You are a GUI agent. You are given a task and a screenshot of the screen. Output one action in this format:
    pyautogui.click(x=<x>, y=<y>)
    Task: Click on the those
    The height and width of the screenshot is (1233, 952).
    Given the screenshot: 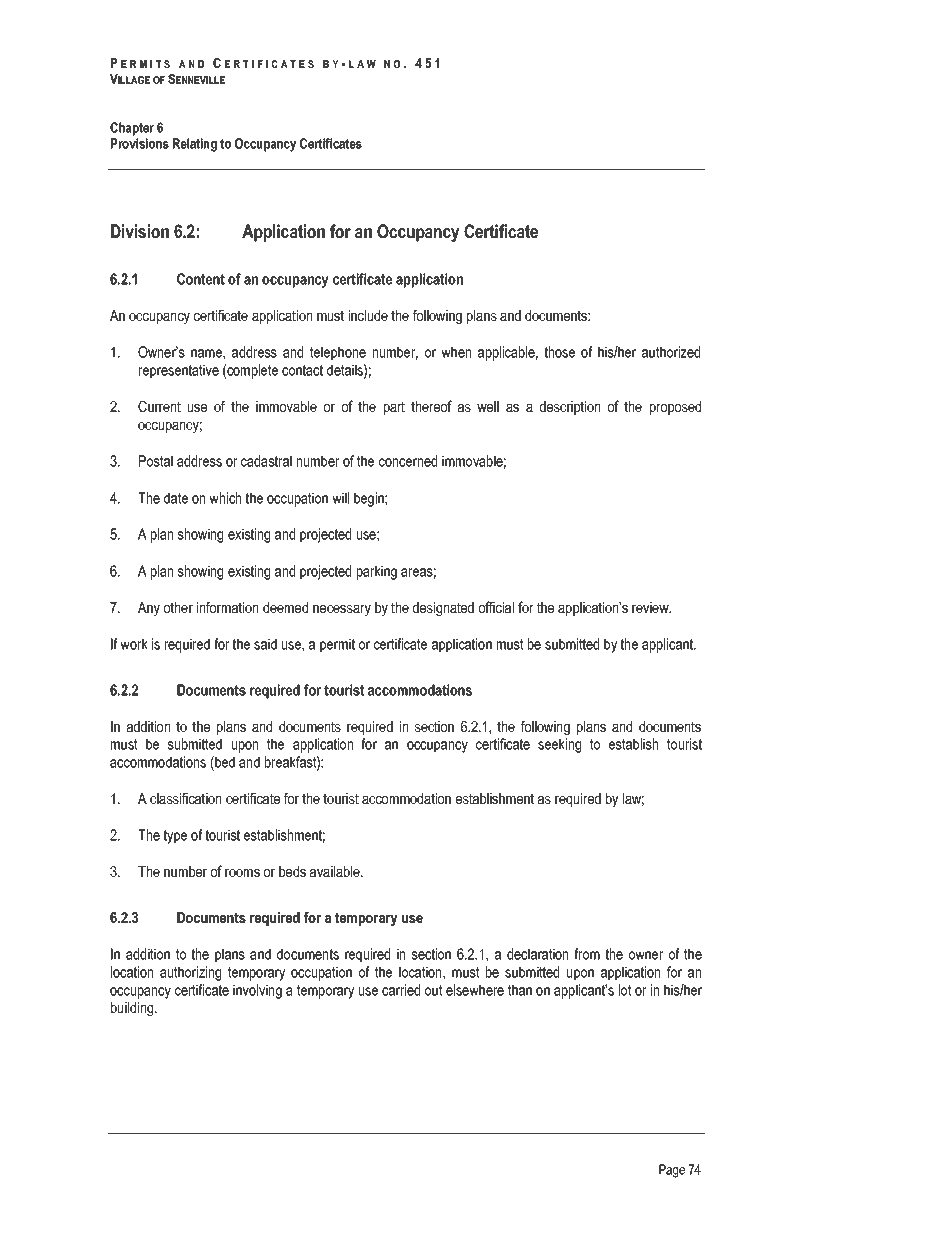 What is the action you would take?
    pyautogui.click(x=559, y=352)
